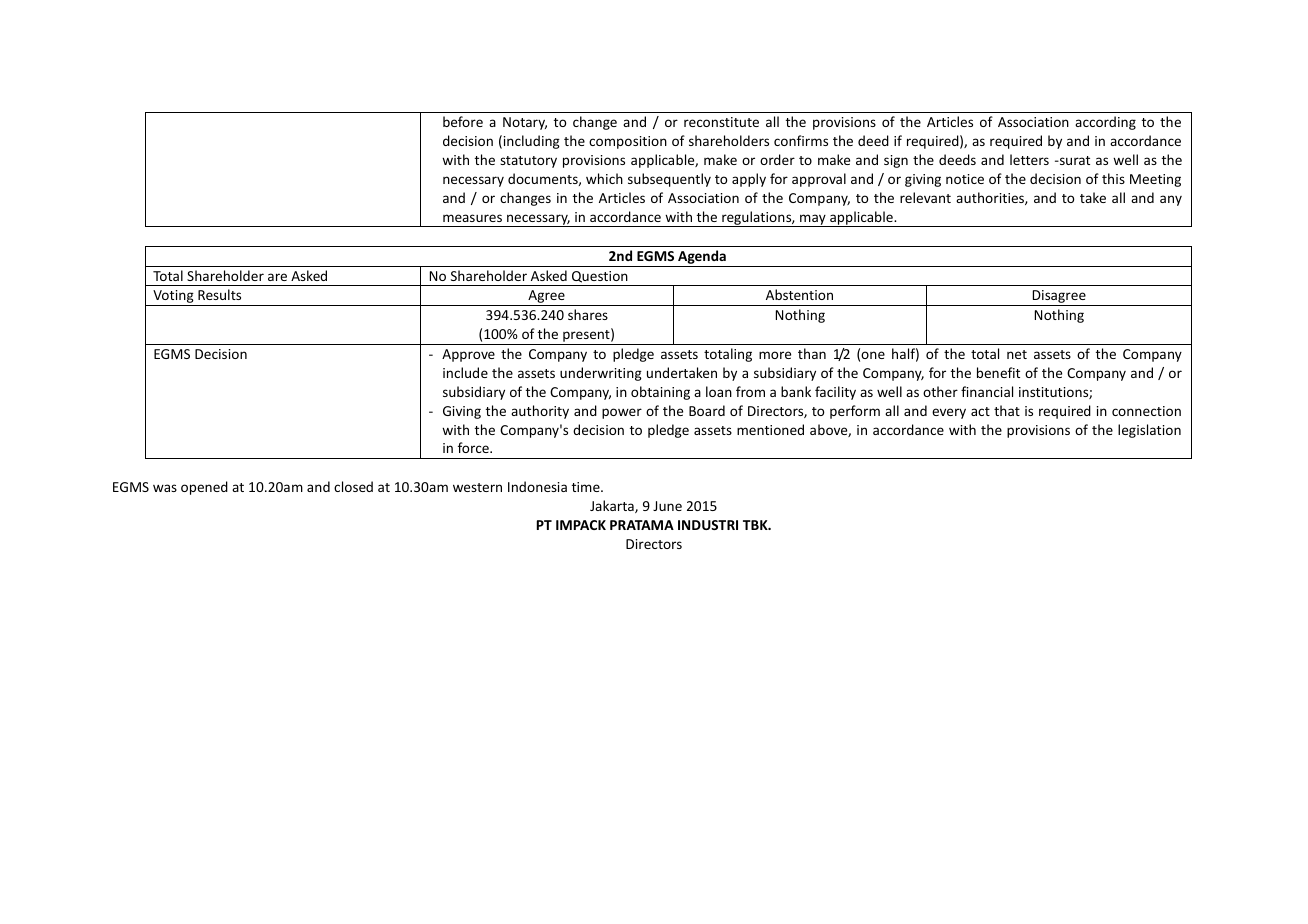 The height and width of the screenshot is (924, 1308). Describe the element at coordinates (707, 410) in the screenshot. I see `Board` at that location.
